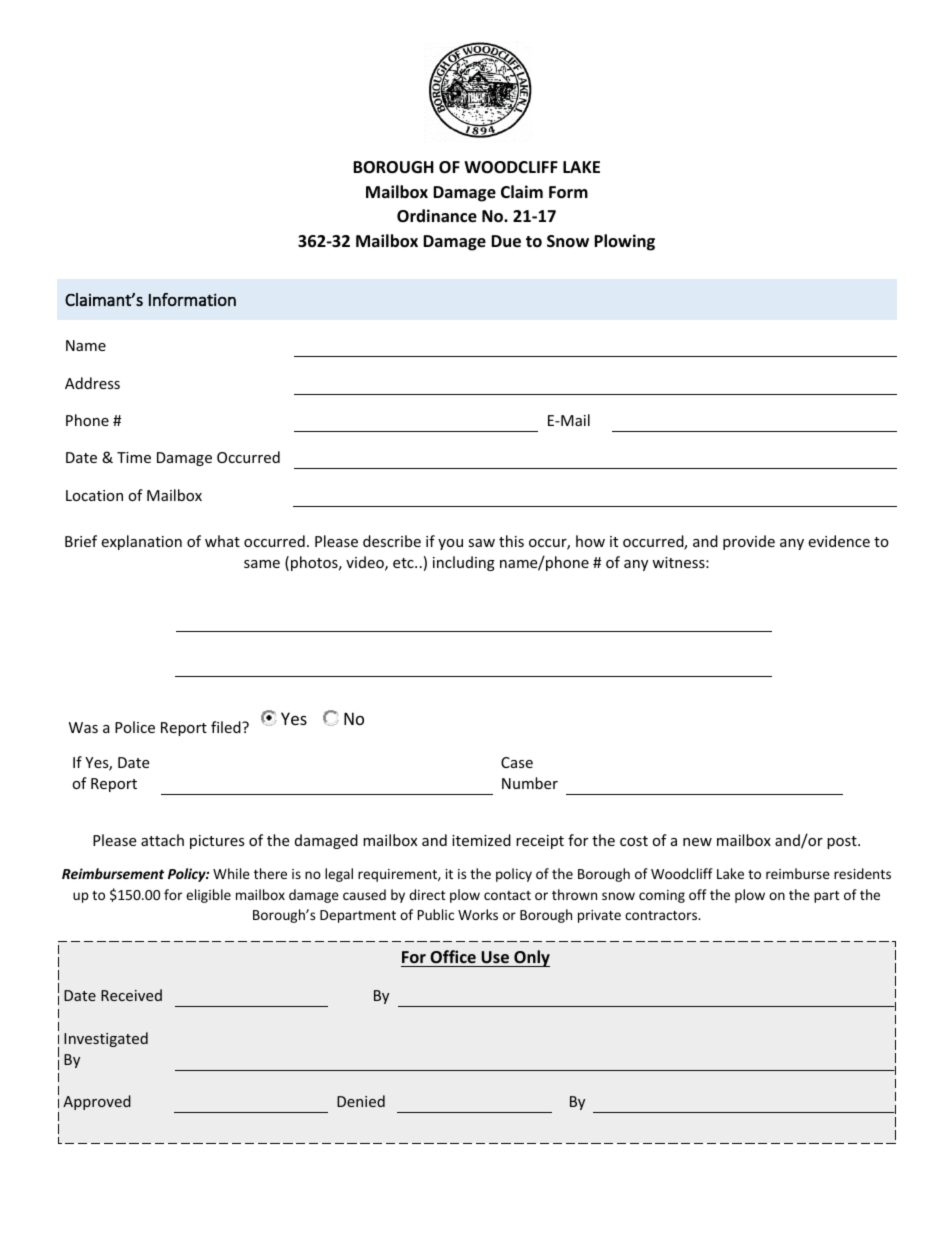 The width and height of the screenshot is (952, 1233). What do you see at coordinates (662, 915) in the screenshot?
I see `contractors` at bounding box center [662, 915].
